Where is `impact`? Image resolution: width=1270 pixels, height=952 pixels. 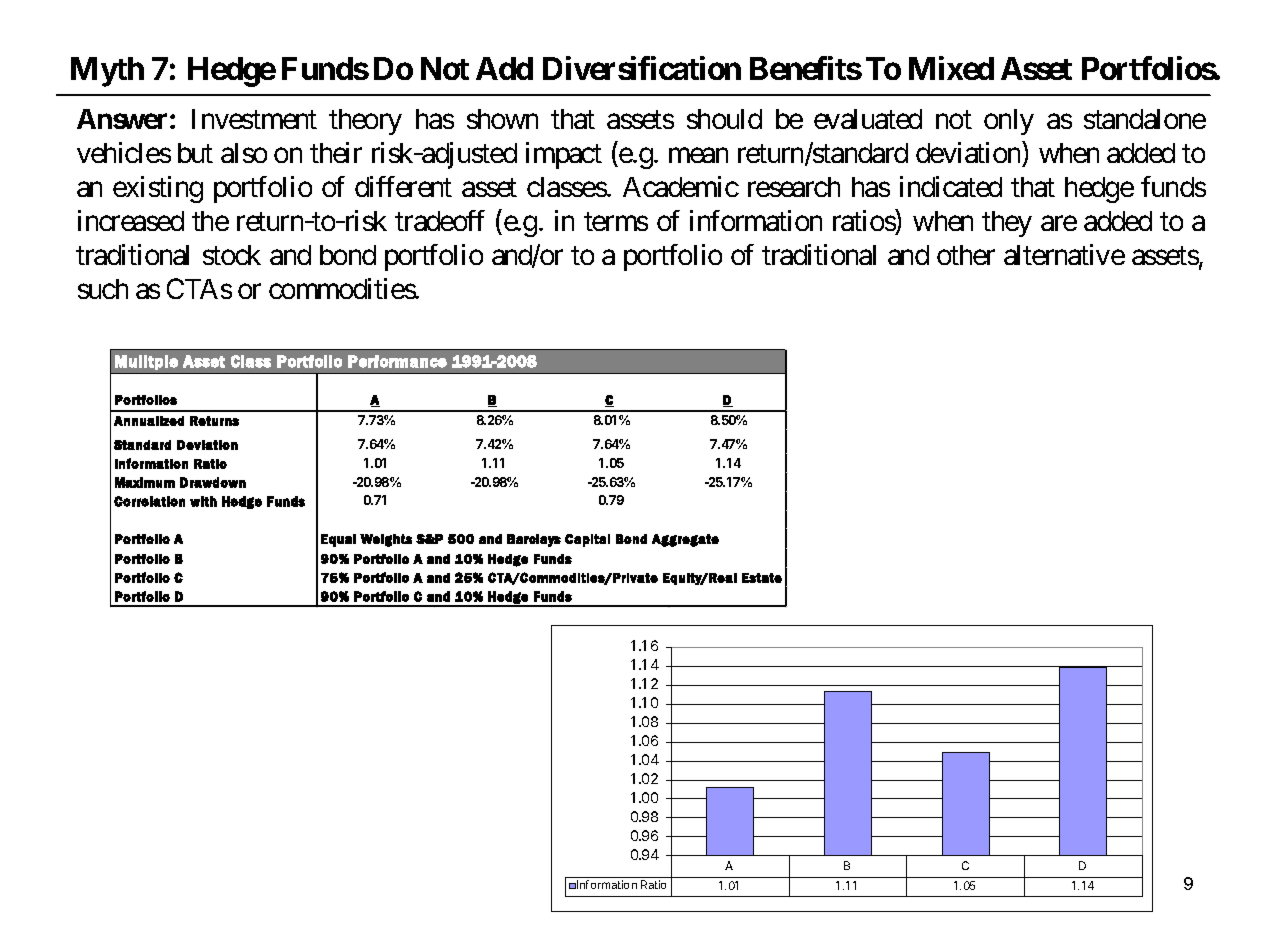
impact is located at coordinates (564, 155).
